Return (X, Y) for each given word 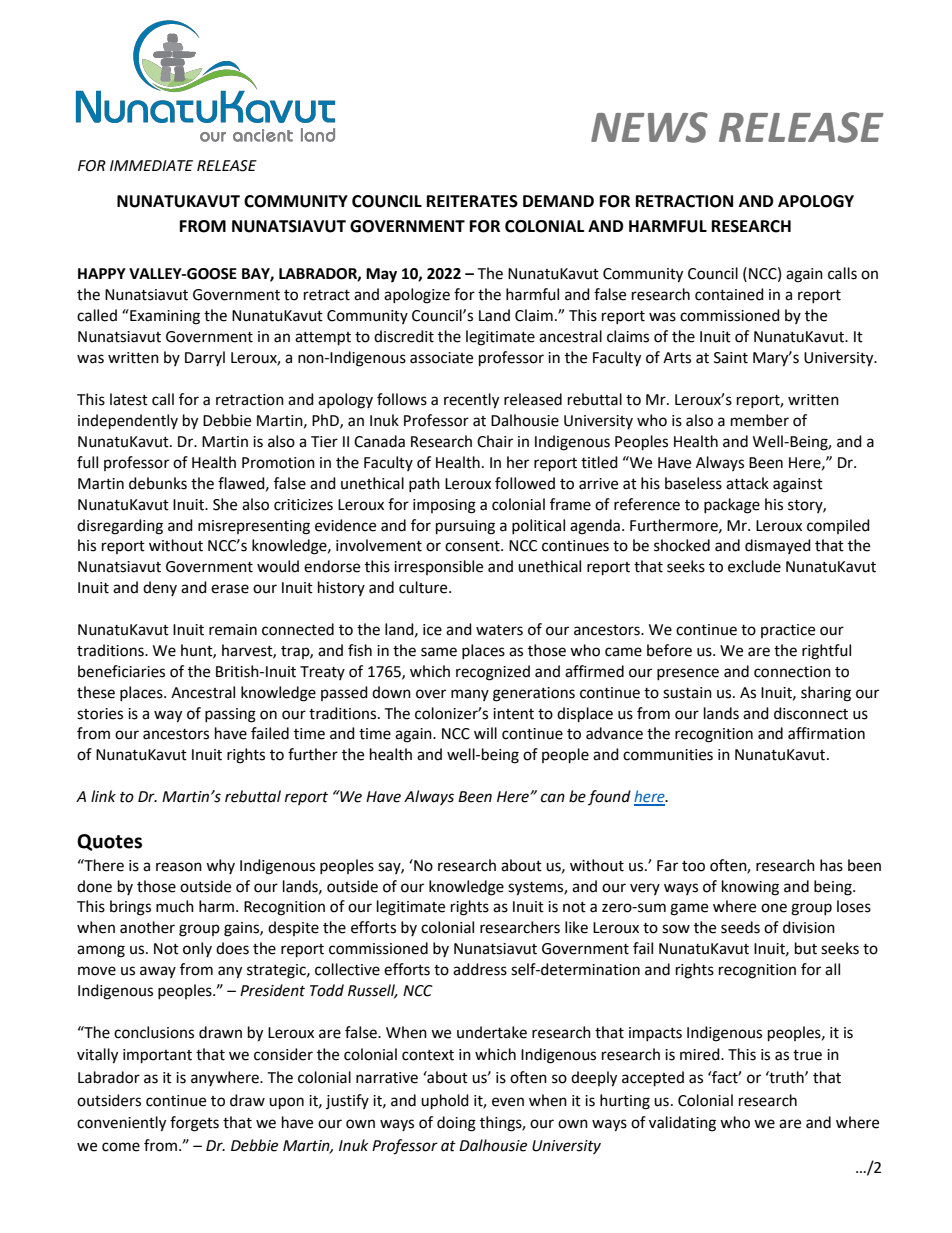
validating (682, 1124)
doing (456, 1124)
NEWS (649, 127)
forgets (194, 1124)
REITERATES (472, 201)
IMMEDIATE (151, 165)
